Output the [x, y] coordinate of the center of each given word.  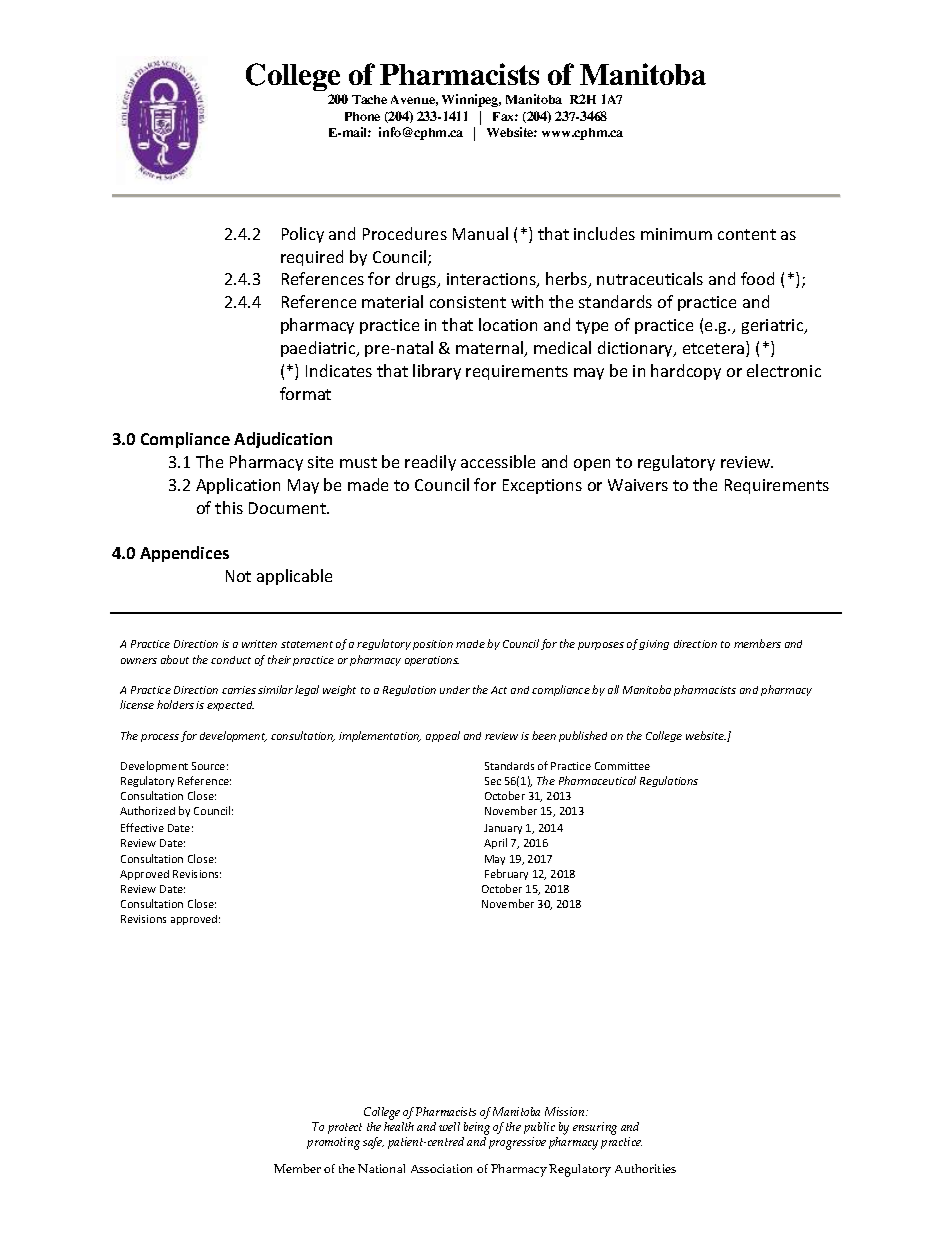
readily [430, 463]
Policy [303, 235]
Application [238, 486]
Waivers [638, 485]
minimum [676, 234]
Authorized [147, 810]
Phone [362, 116]
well [449, 1126]
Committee [622, 766]
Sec [493, 781]
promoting [333, 1143]
